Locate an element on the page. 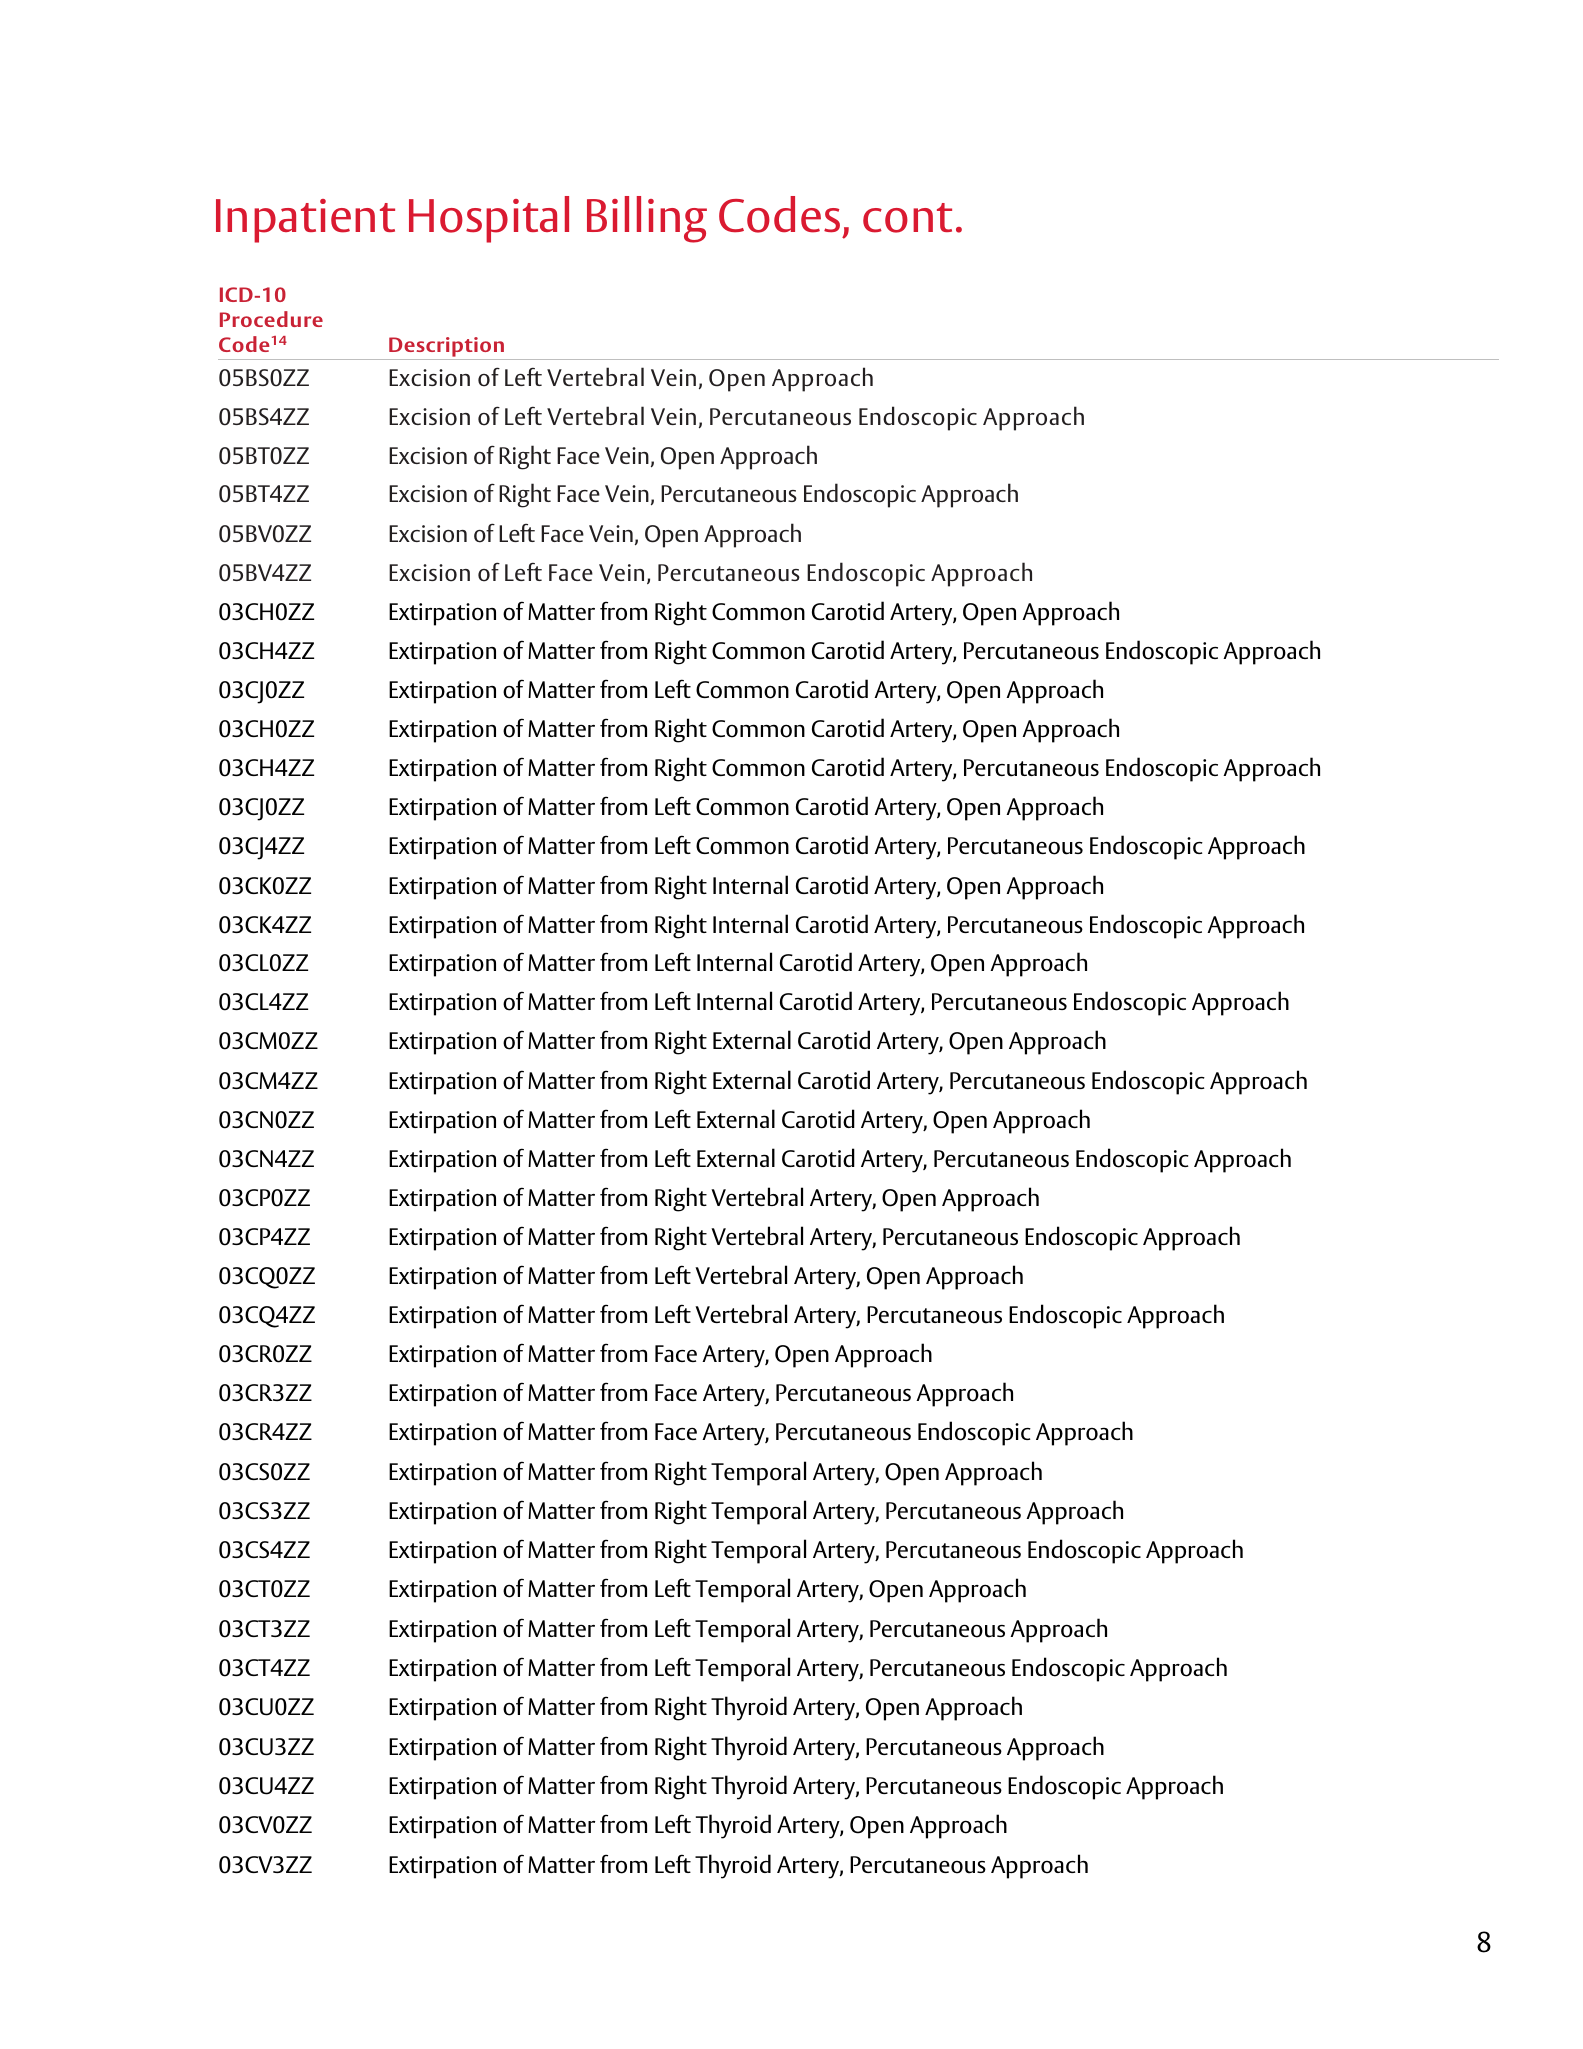 The height and width of the document is (2049, 1583). cont is located at coordinates (907, 218).
